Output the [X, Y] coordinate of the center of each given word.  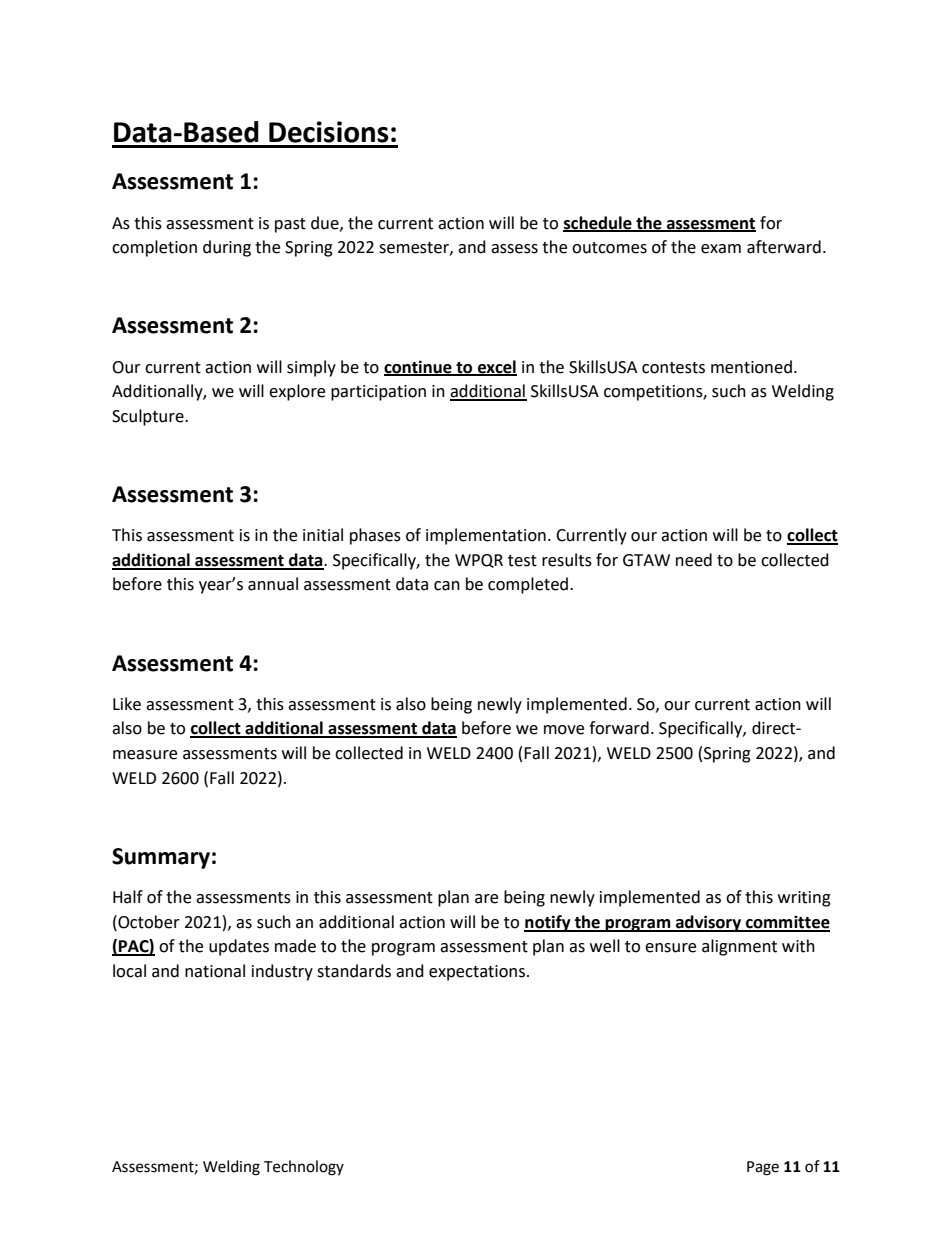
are [486, 899]
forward [619, 728]
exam [721, 249]
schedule [598, 223]
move [564, 730]
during [227, 248]
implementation [486, 536]
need [694, 560]
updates [239, 947]
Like [127, 704]
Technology [304, 1168]
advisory [708, 923]
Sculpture [149, 417]
